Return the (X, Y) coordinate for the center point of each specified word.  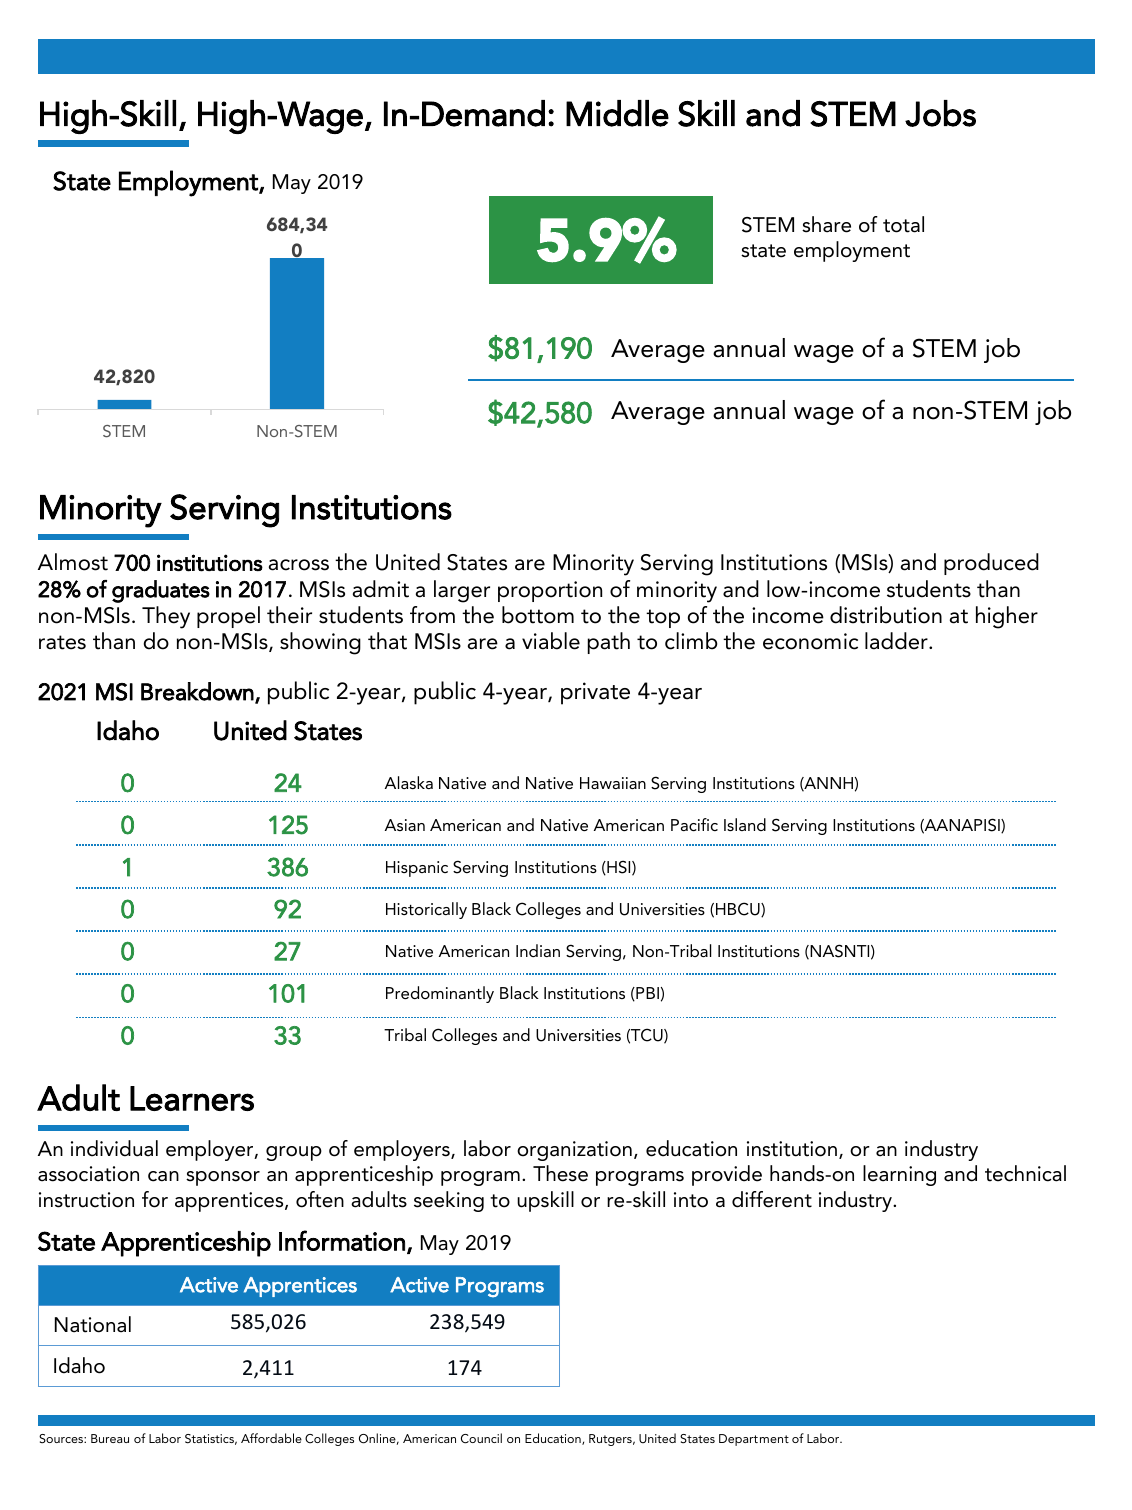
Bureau (110, 1438)
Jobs (940, 113)
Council (481, 1438)
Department (754, 1440)
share (826, 224)
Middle (617, 113)
